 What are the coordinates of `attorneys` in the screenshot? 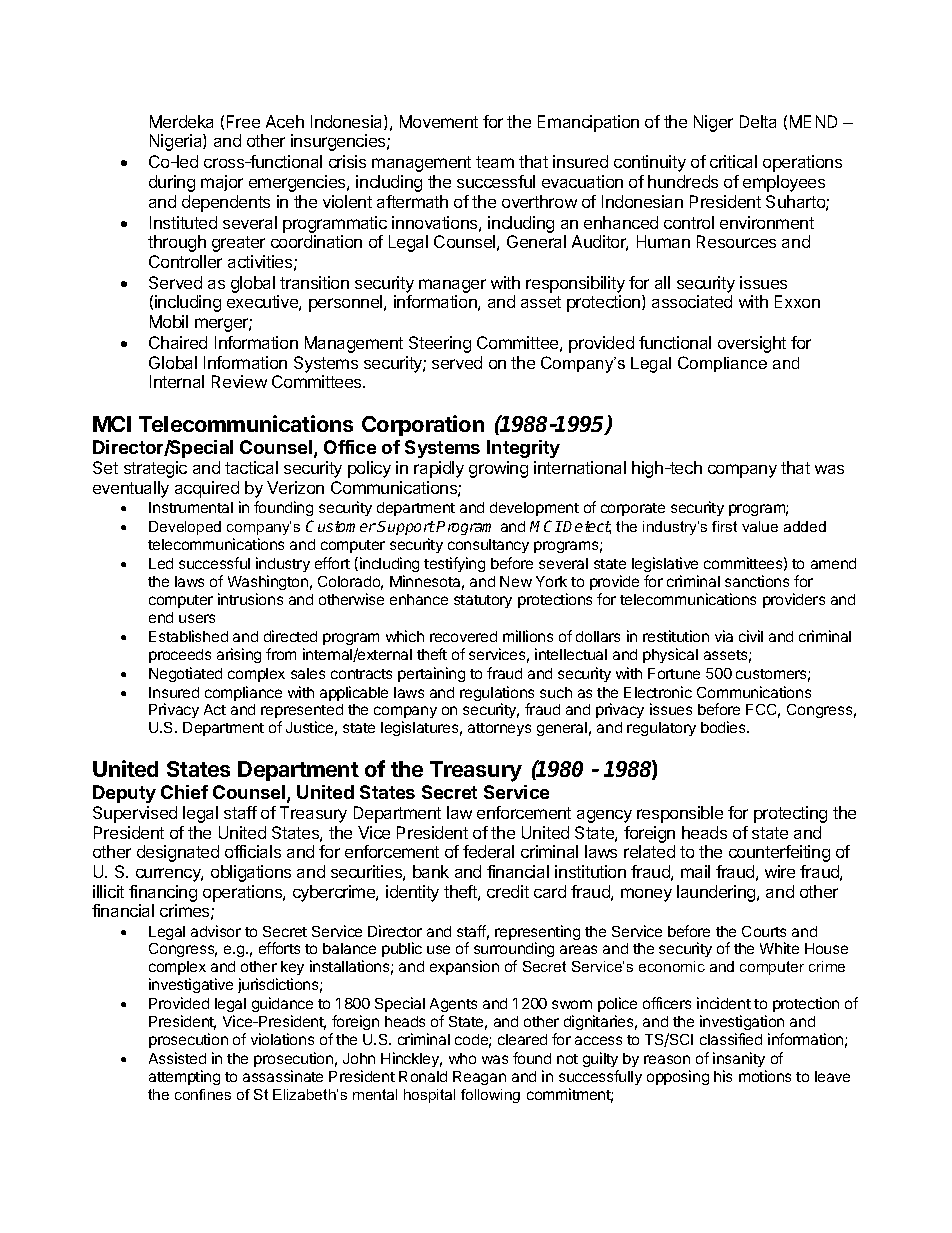 It's located at (499, 729).
